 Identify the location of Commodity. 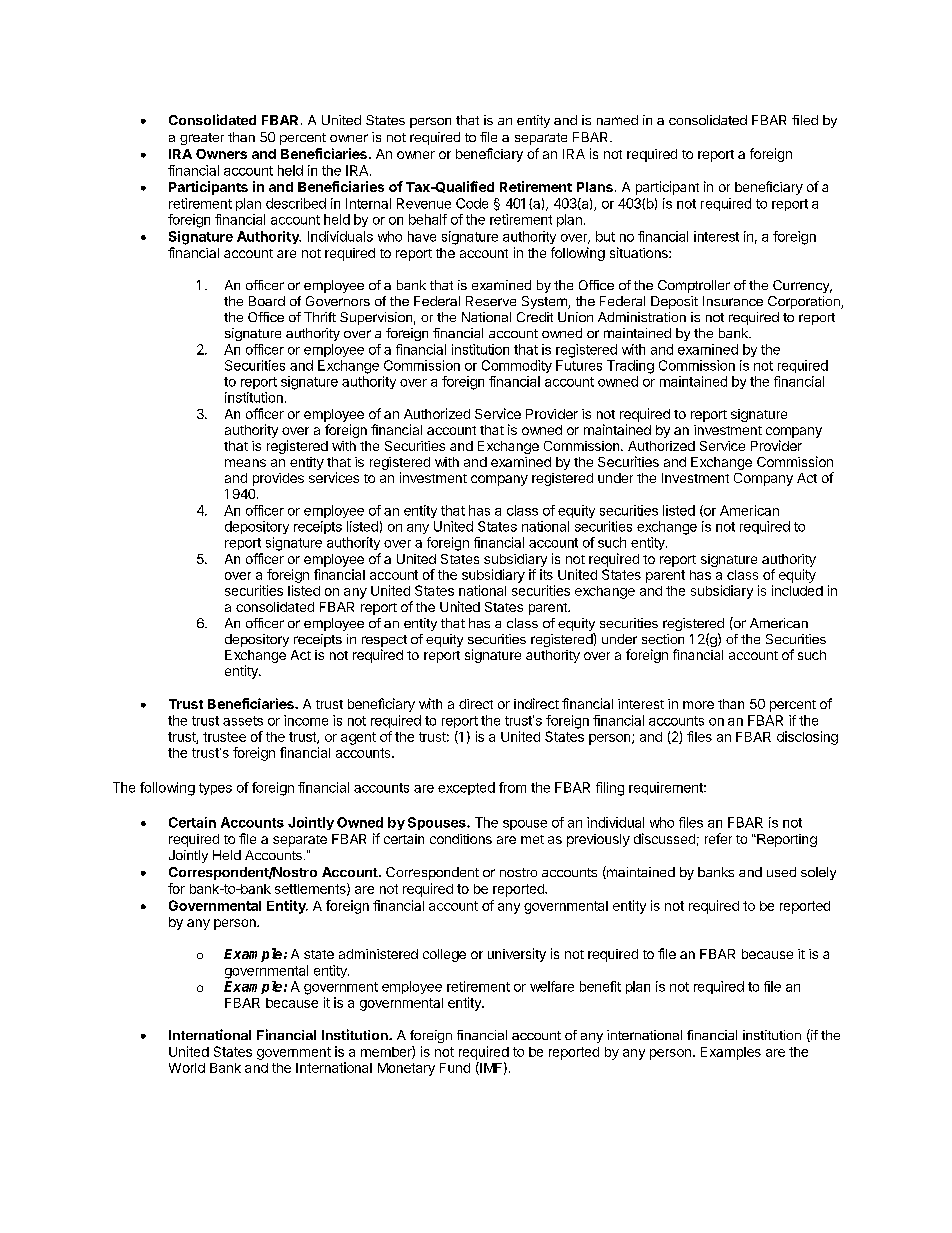
(517, 366).
